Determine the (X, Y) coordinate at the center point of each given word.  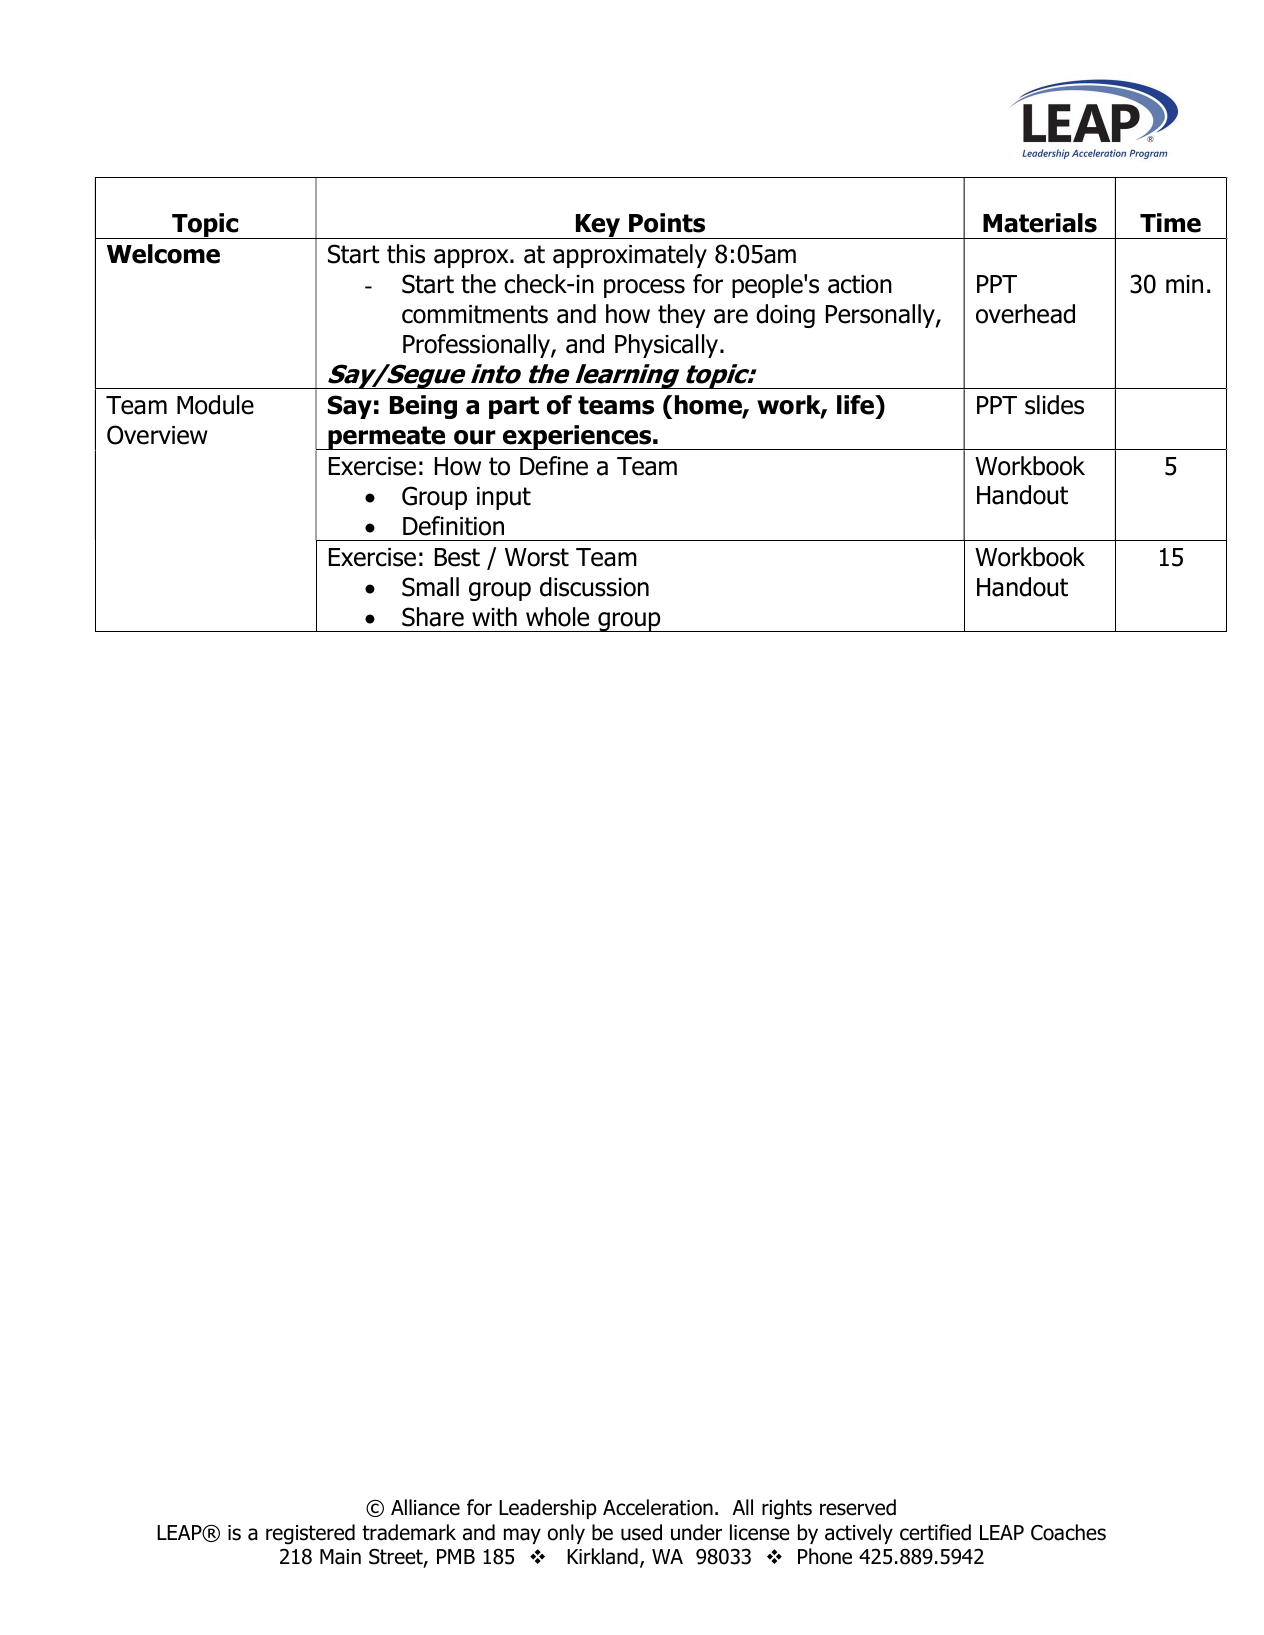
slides (1054, 405)
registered (310, 1534)
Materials (1040, 223)
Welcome (163, 254)
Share (433, 617)
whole (557, 617)
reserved (858, 1507)
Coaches (1068, 1532)
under (696, 1532)
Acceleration (658, 1507)
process (644, 288)
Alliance (425, 1507)
